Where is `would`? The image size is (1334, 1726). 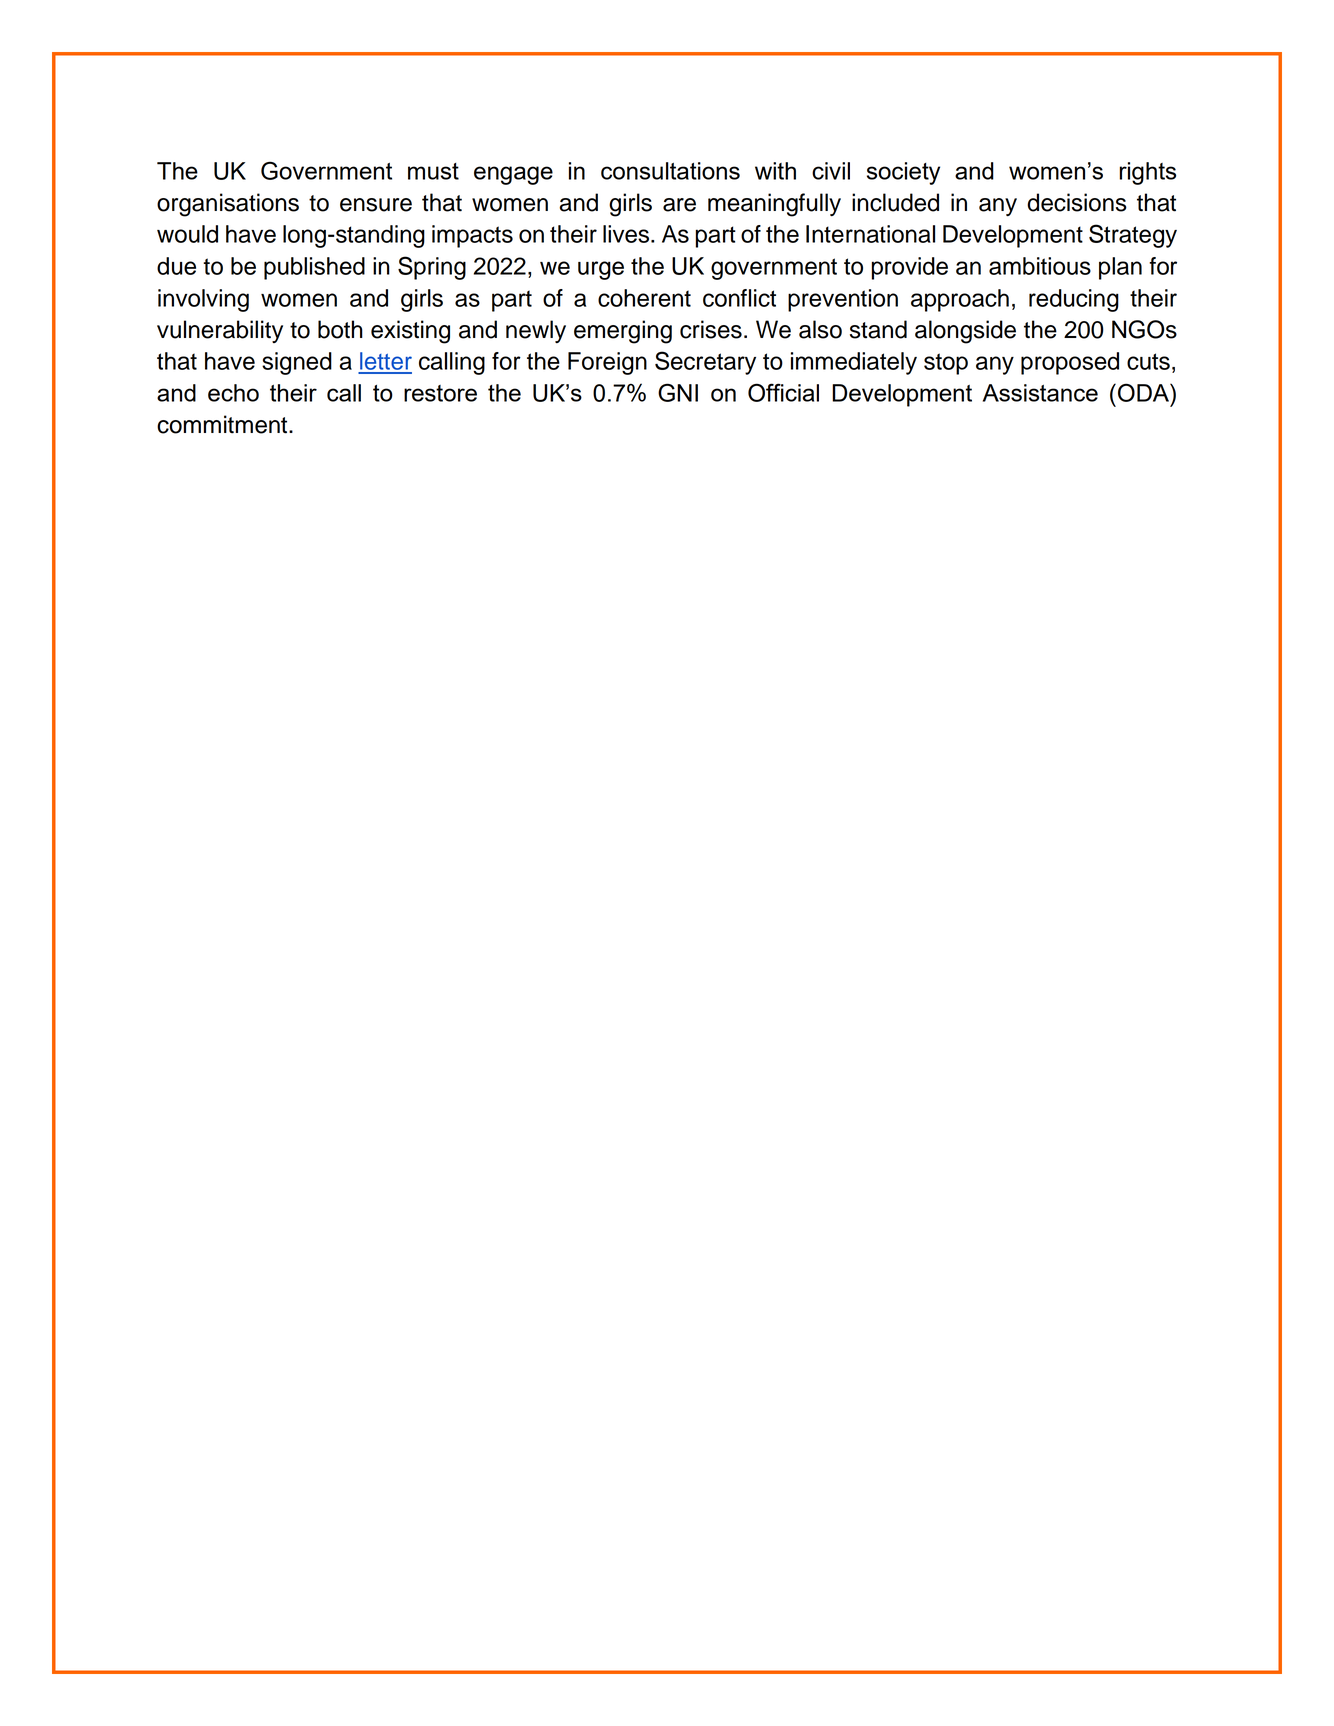
would is located at coordinates (187, 234).
